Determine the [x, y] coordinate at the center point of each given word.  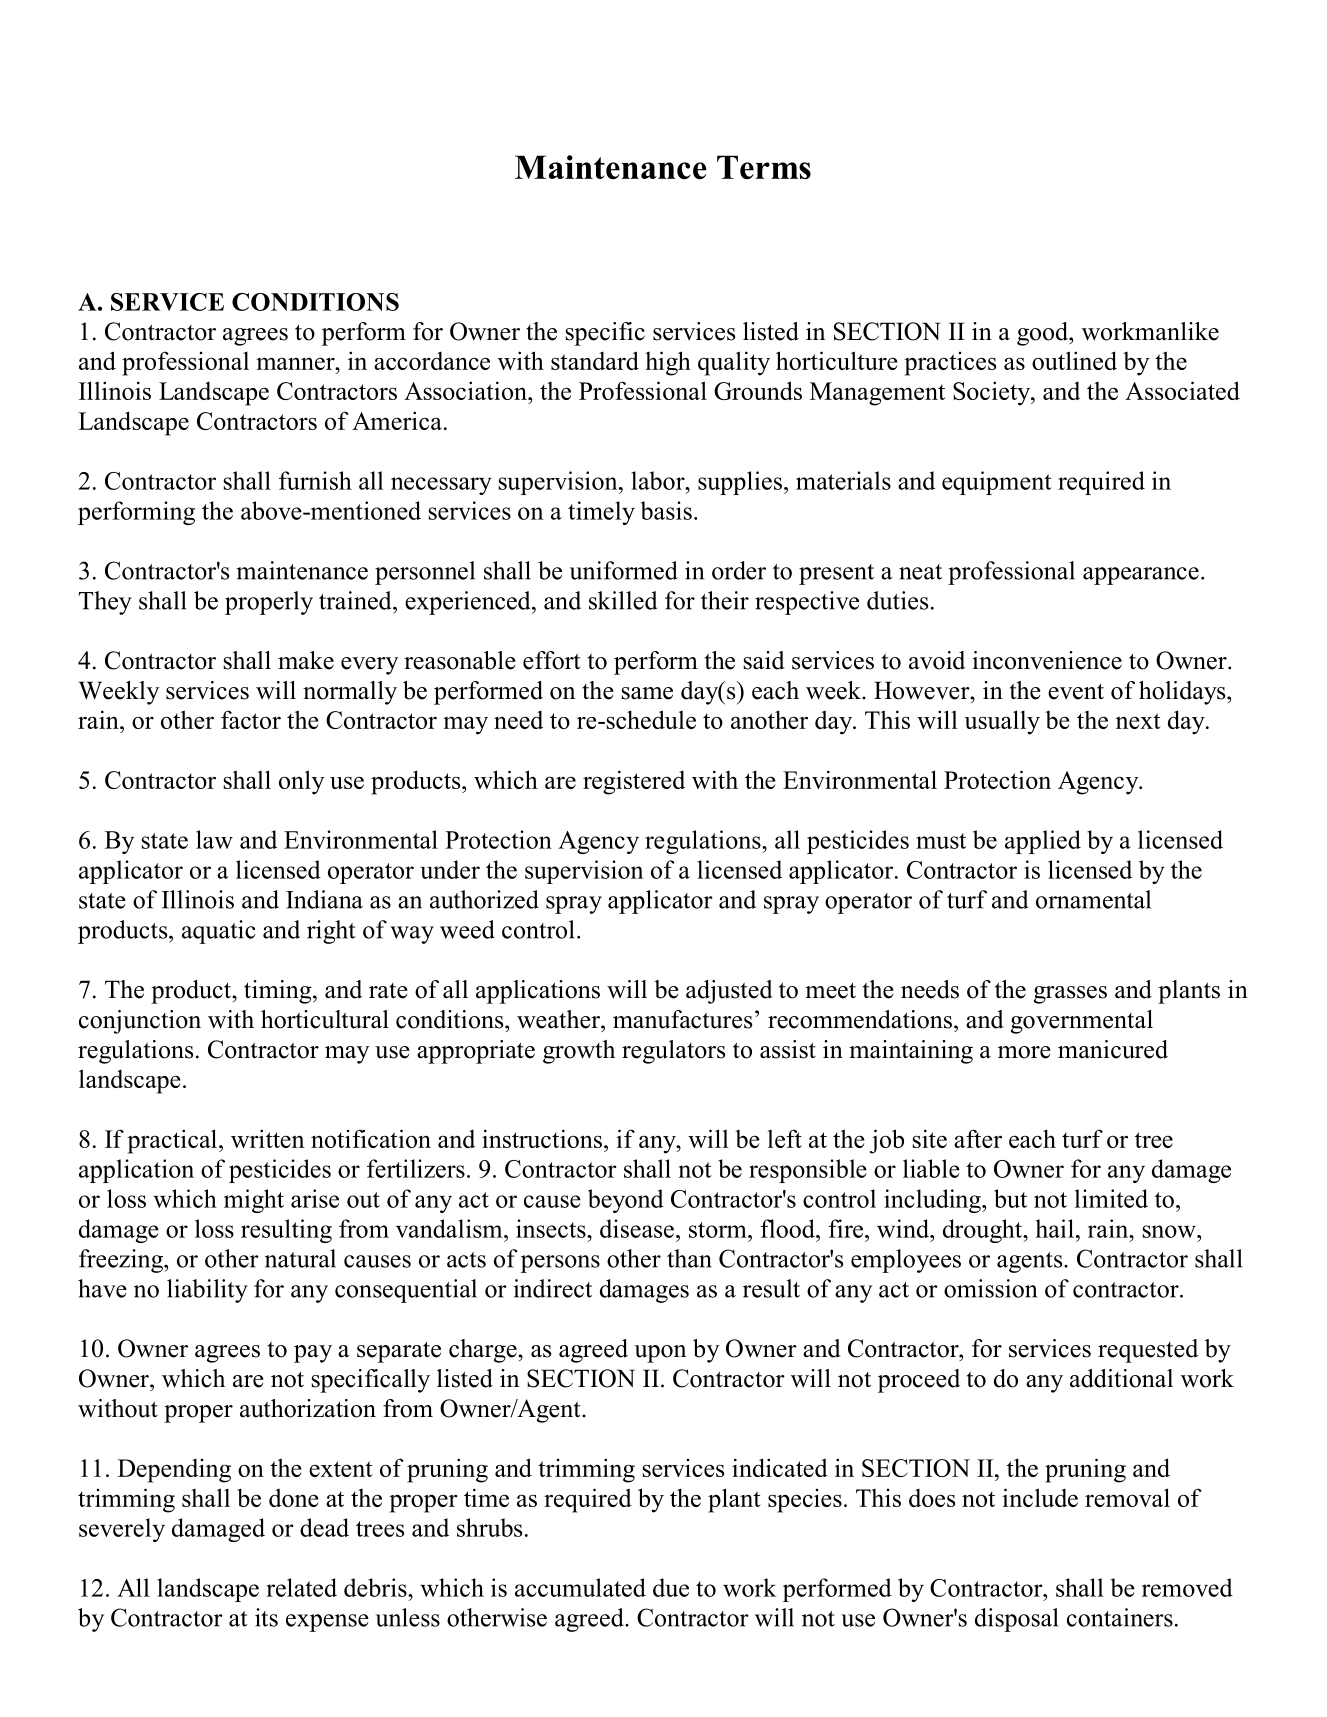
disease [637, 1228]
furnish [315, 480]
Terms [764, 167]
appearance [1141, 576]
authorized [484, 899]
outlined [1074, 360]
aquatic [219, 932]
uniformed [624, 570]
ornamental [1093, 899]
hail [1055, 1228]
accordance [432, 361]
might [254, 1201]
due [671, 1587]
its [266, 1617]
